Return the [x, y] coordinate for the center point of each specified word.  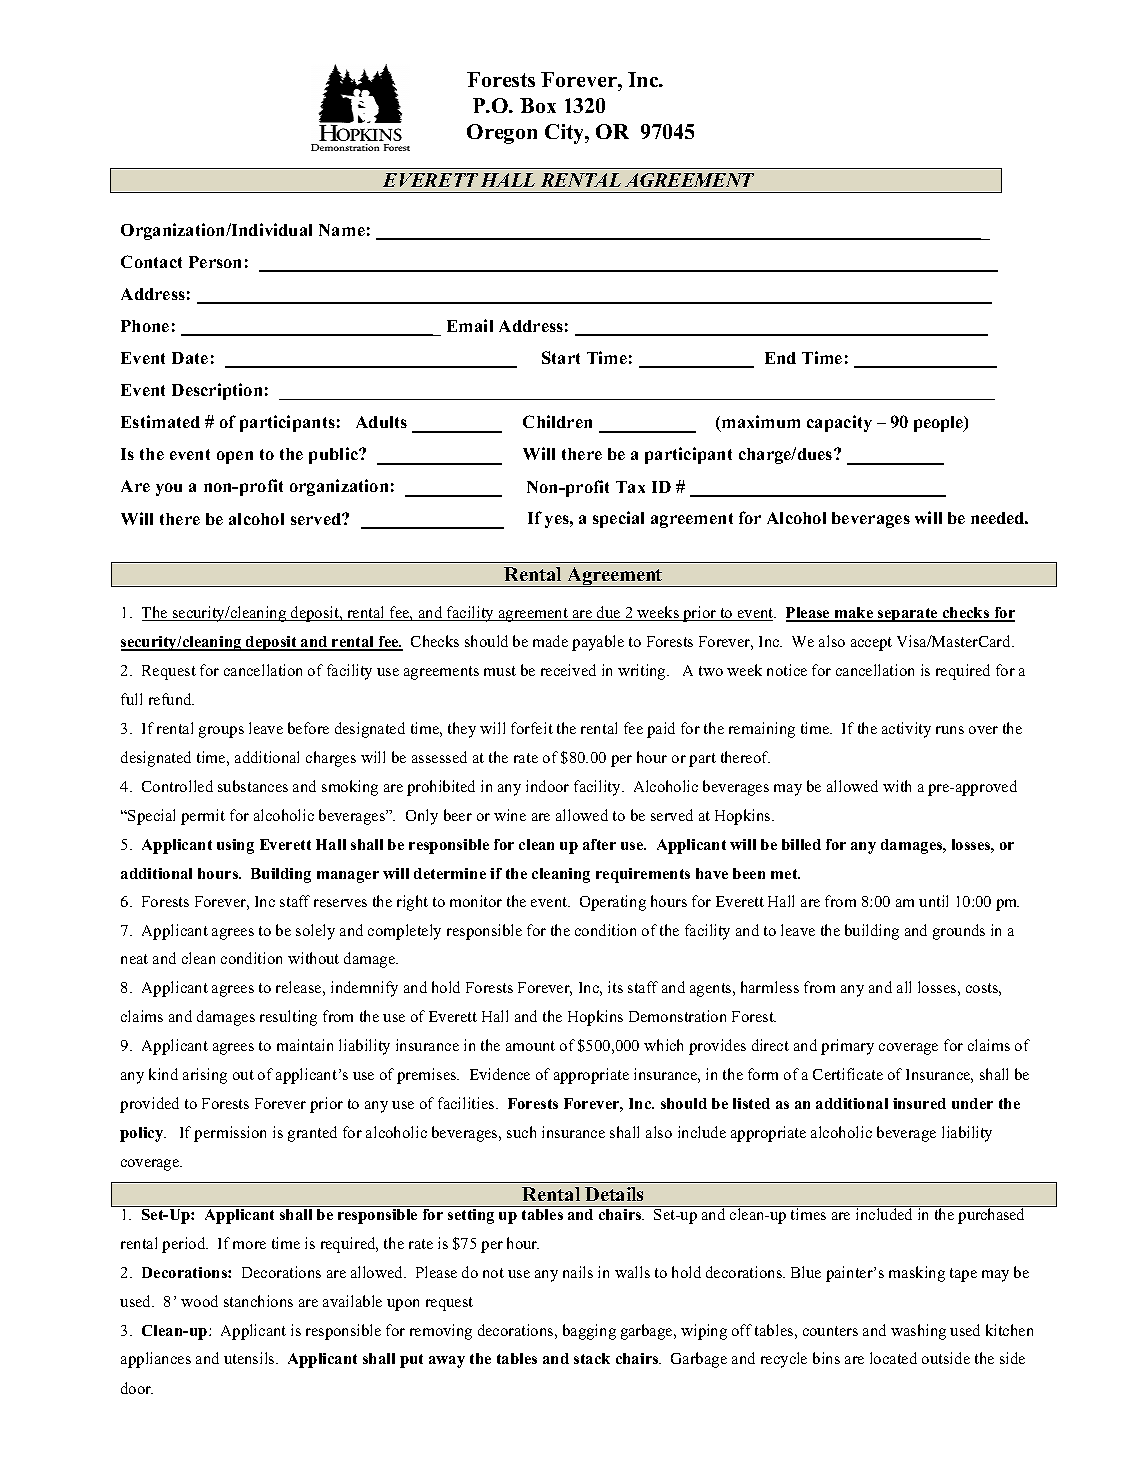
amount [530, 1046]
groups [221, 732]
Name [342, 230]
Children [557, 421]
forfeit [532, 728]
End [780, 358]
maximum [760, 423]
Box [538, 105]
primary [847, 1047]
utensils [250, 1358]
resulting [288, 1018]
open [235, 457]
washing [918, 1332]
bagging [589, 1332]
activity [906, 730]
